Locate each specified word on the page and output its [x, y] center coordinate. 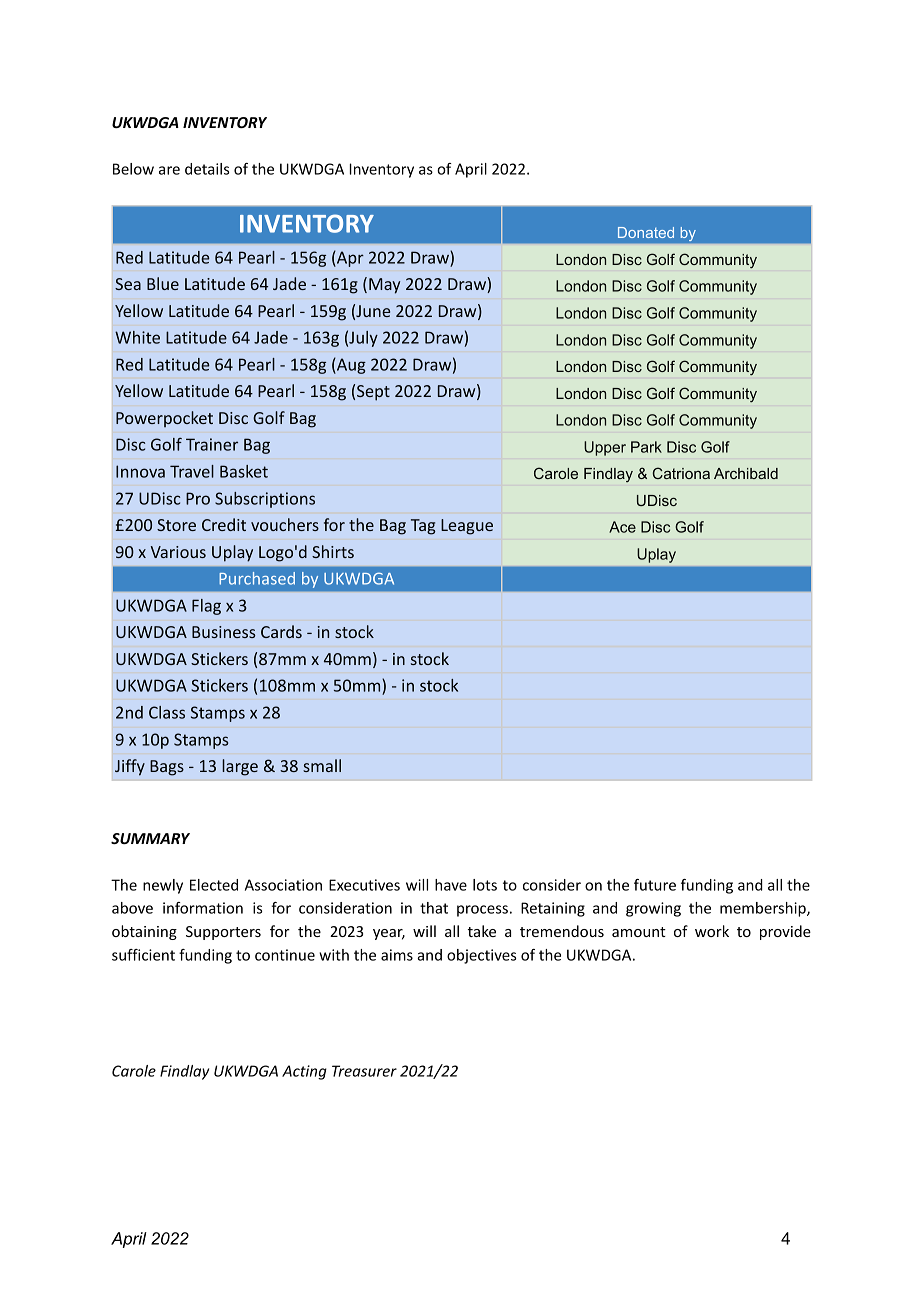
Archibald [746, 473]
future [655, 885]
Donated [646, 232]
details [207, 169]
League [467, 527]
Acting [304, 1072]
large [240, 767]
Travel [192, 471]
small [322, 765]
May [384, 286]
